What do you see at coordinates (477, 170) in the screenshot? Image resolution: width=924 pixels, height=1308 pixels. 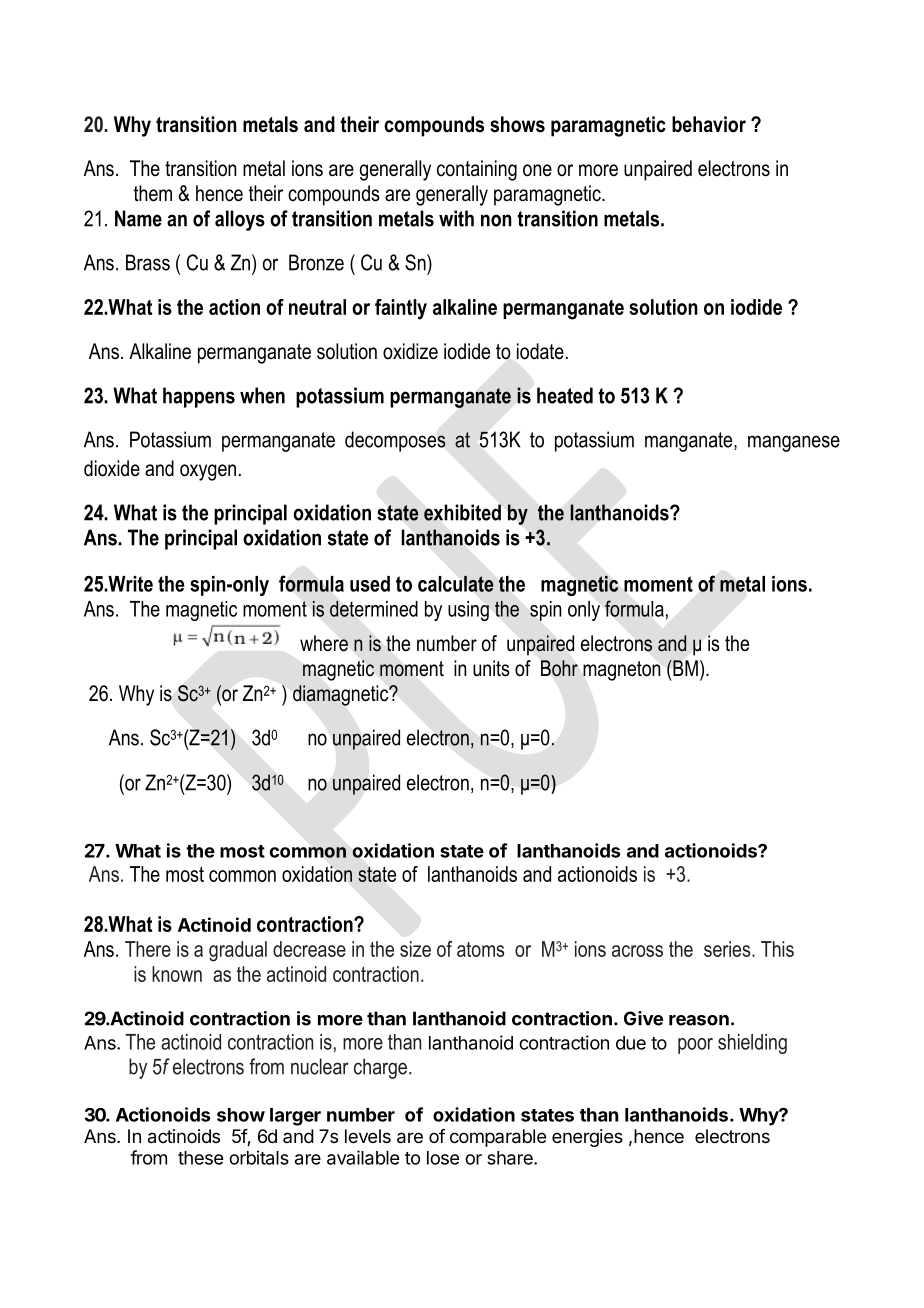 I see `containing` at bounding box center [477, 170].
